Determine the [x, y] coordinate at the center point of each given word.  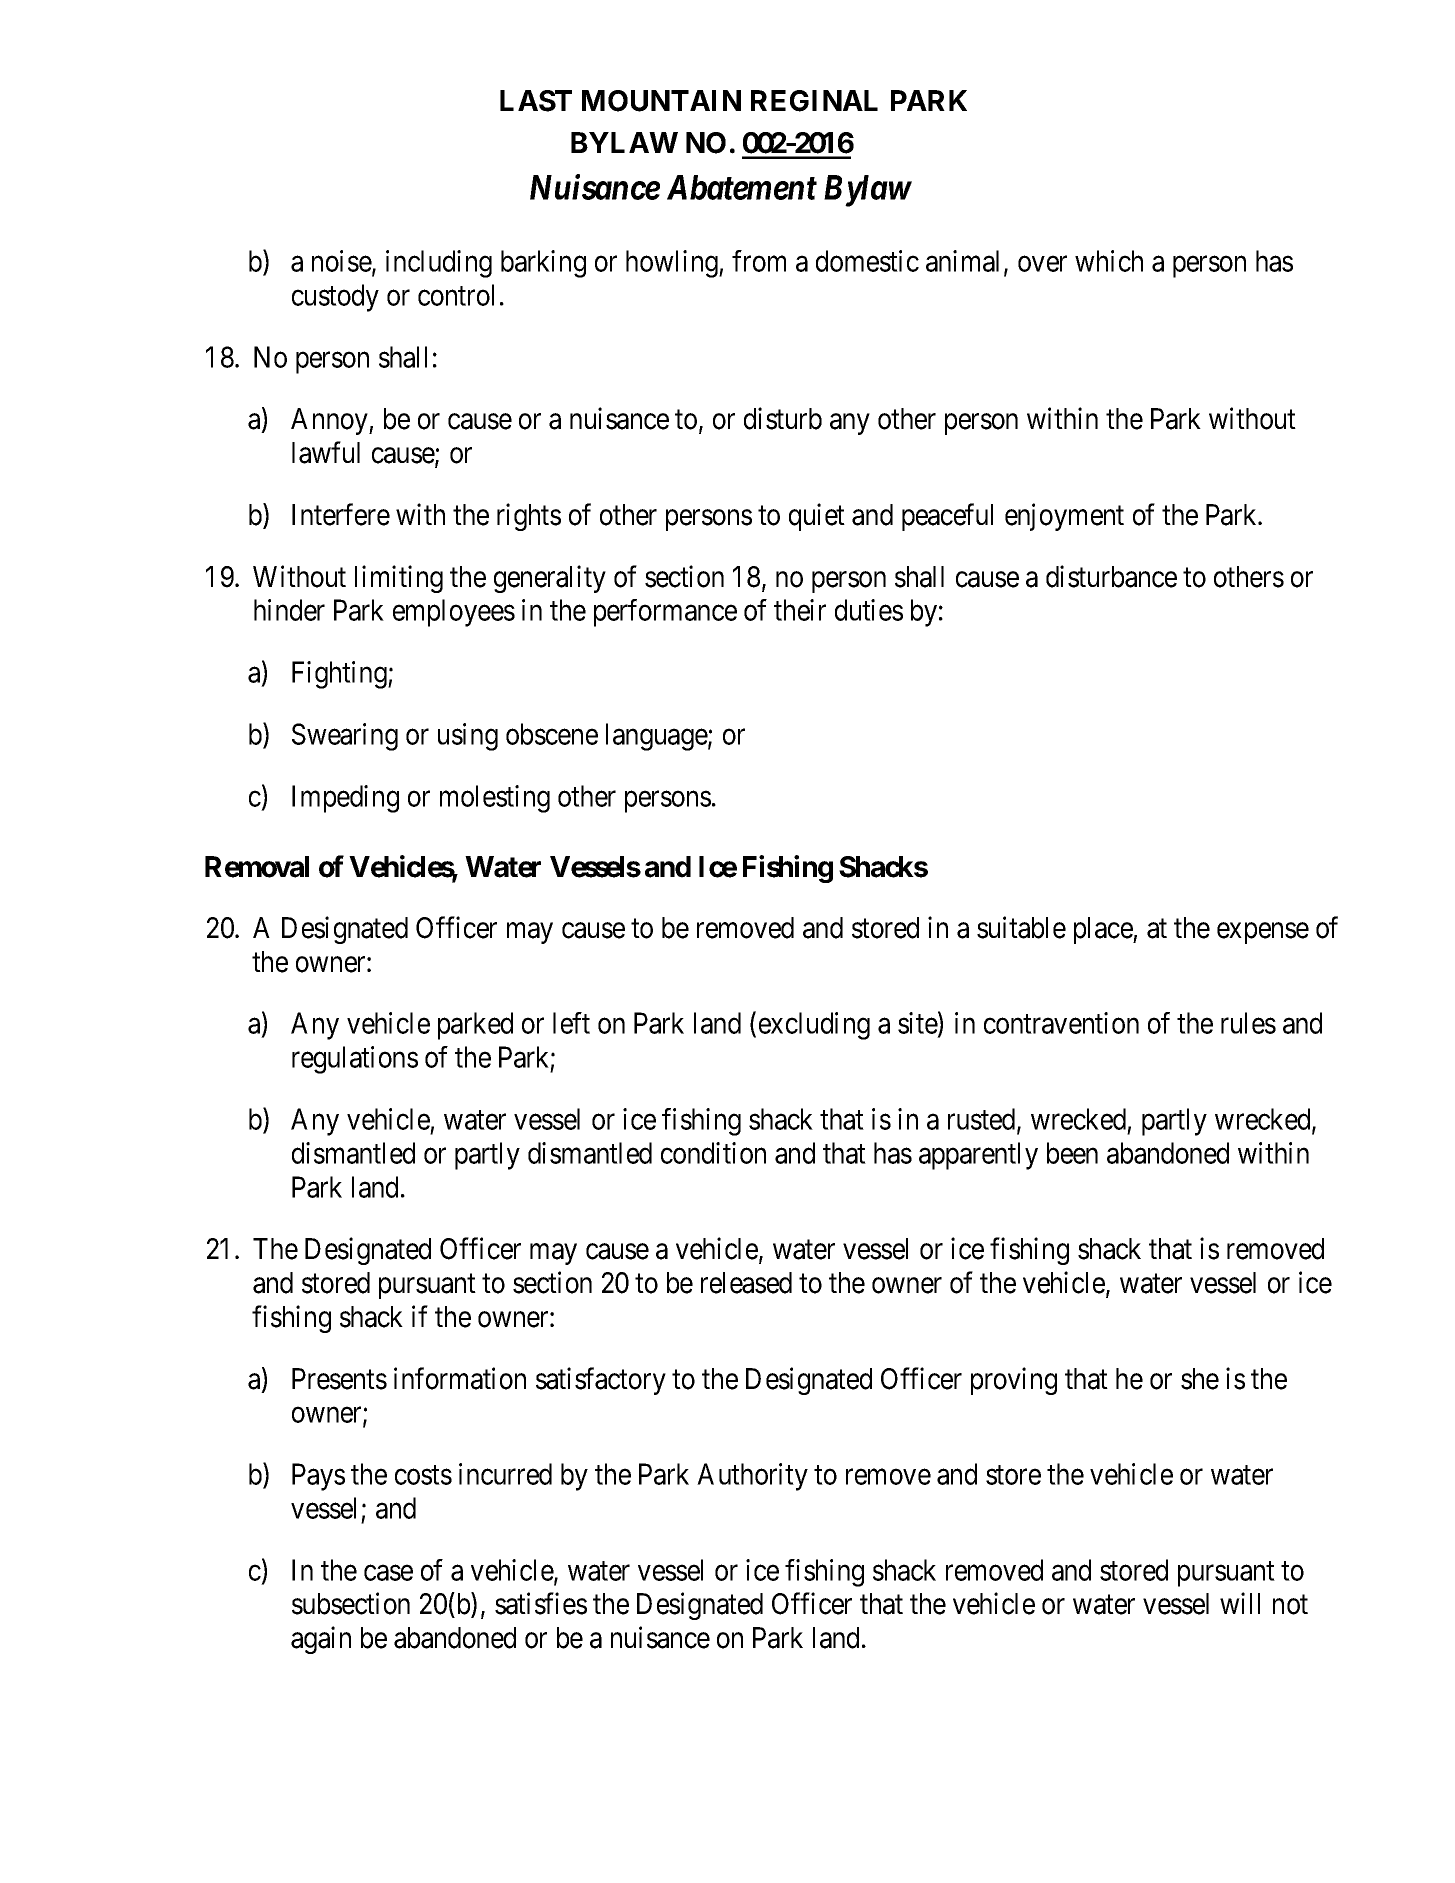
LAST [536, 101]
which [1109, 261]
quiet [817, 517]
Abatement [742, 187]
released [746, 1283]
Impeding [345, 799]
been [1072, 1153]
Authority [752, 1477]
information [460, 1378]
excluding [814, 1026]
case [388, 1573]
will [1240, 1603]
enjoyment [1064, 517]
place [1104, 930]
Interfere [341, 514]
